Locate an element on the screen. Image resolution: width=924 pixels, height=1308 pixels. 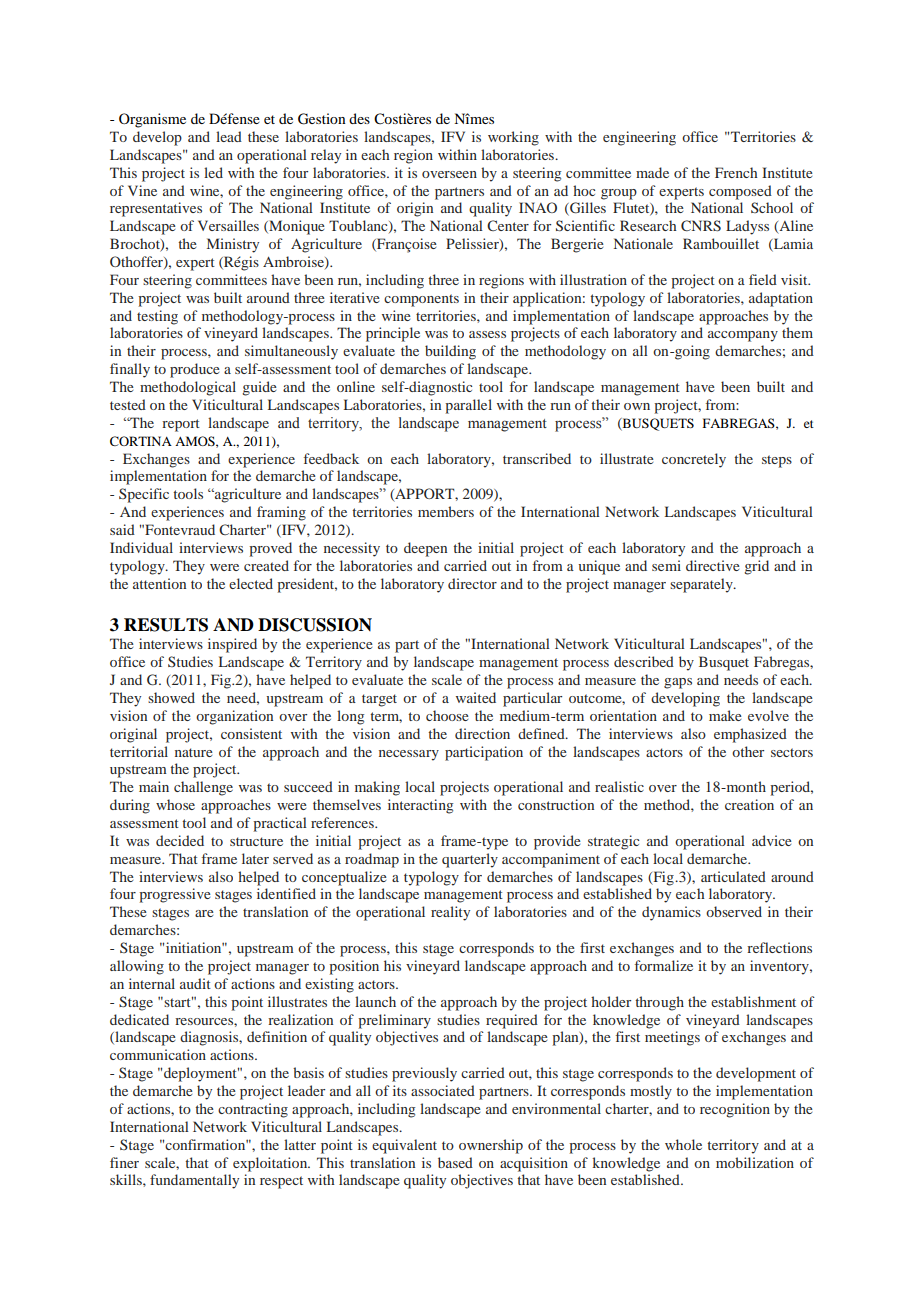
audit is located at coordinates (195, 983).
